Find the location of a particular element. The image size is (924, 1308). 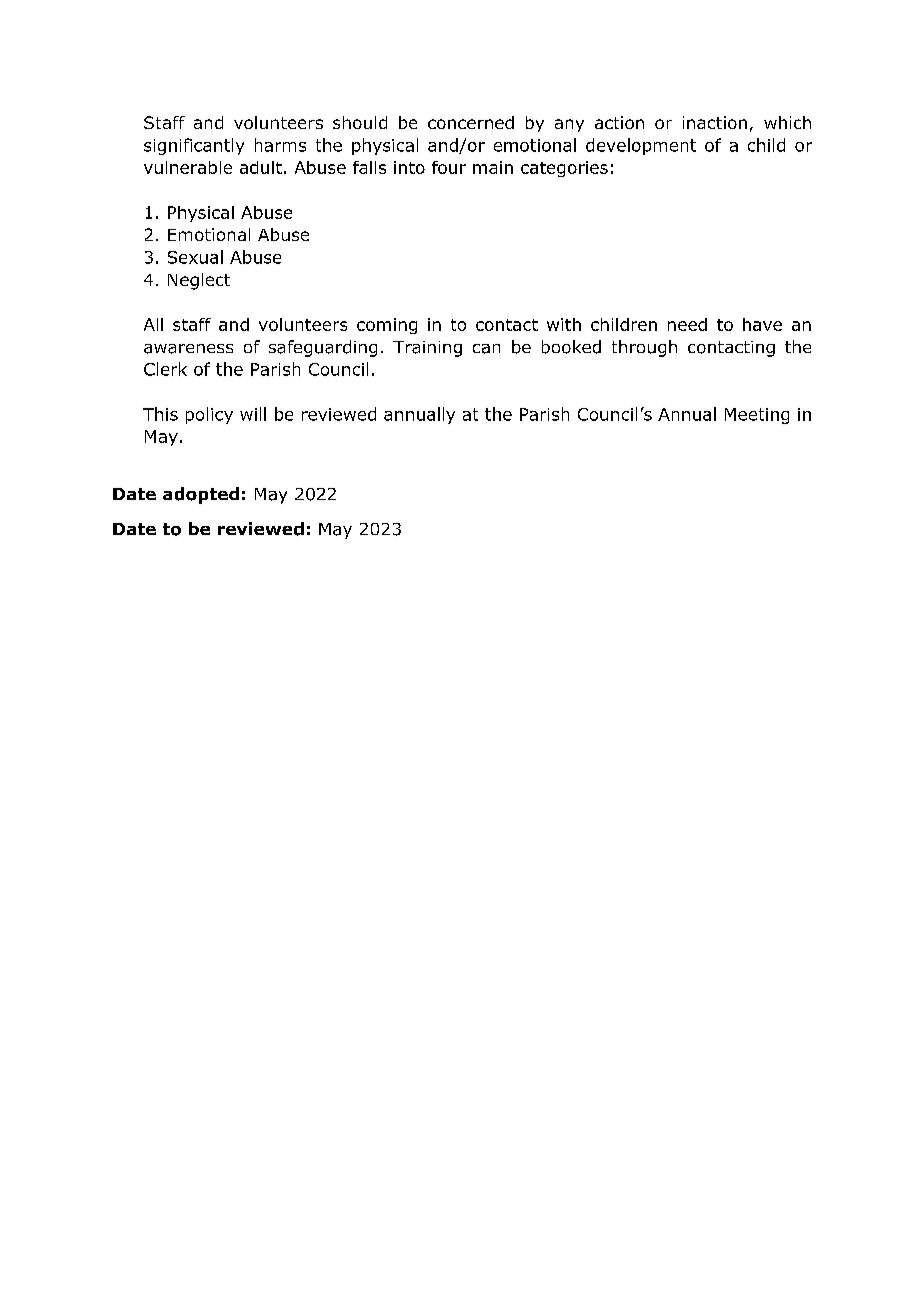

Training is located at coordinates (427, 349).
